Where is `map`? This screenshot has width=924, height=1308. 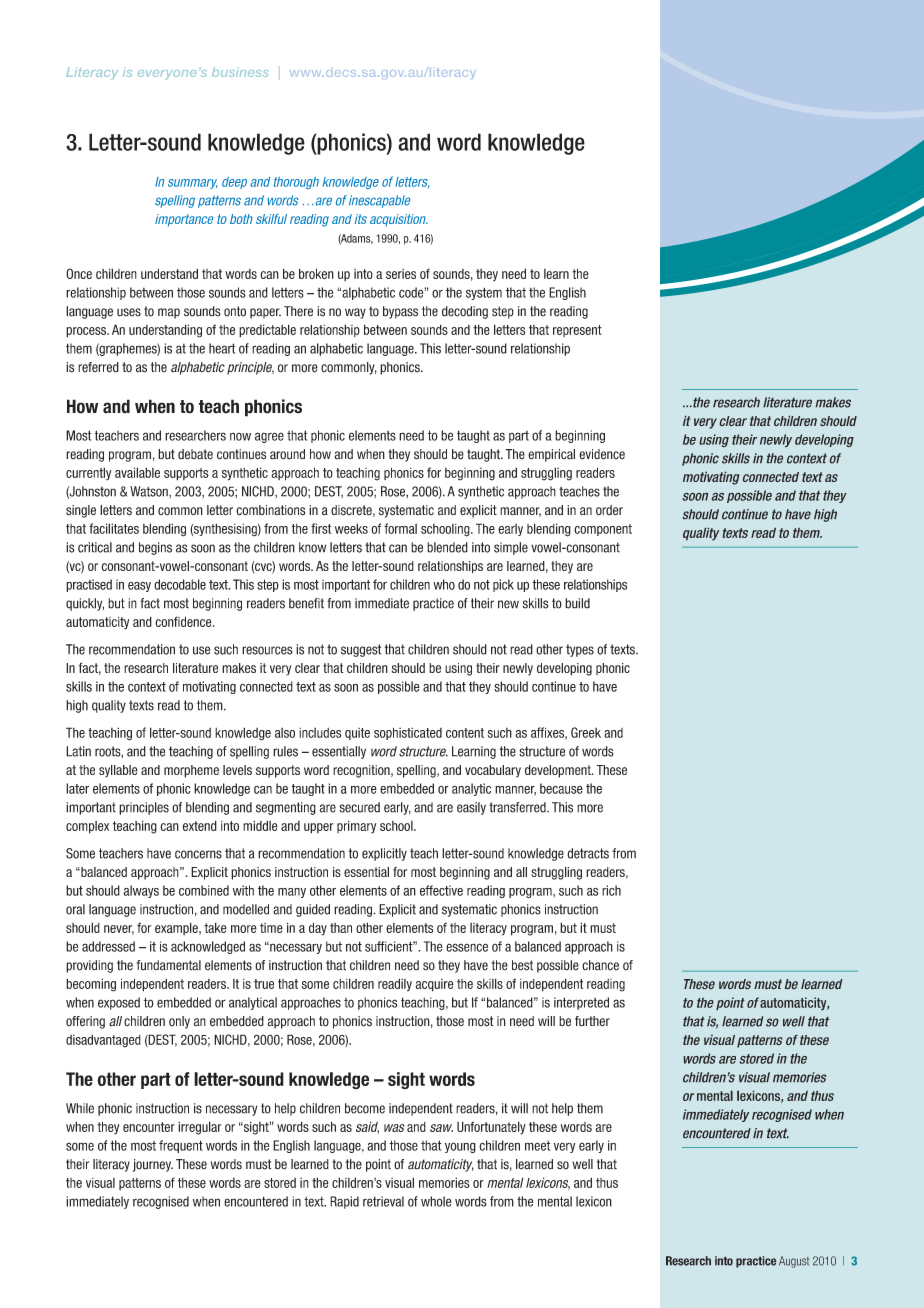 map is located at coordinates (169, 313).
